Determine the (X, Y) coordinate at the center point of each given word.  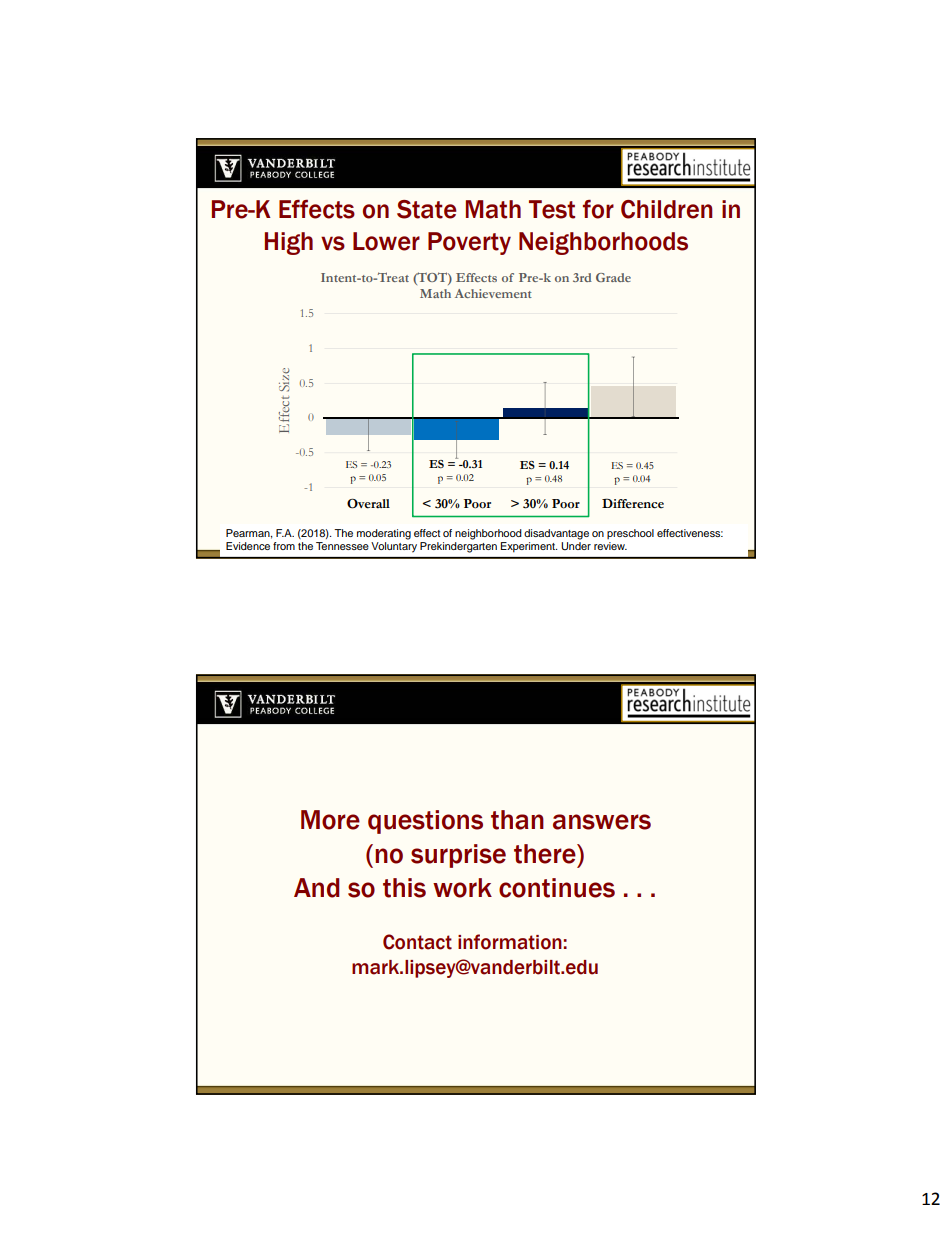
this (404, 888)
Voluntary (394, 547)
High (289, 243)
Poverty (469, 243)
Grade (613, 277)
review (610, 546)
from (284, 546)
